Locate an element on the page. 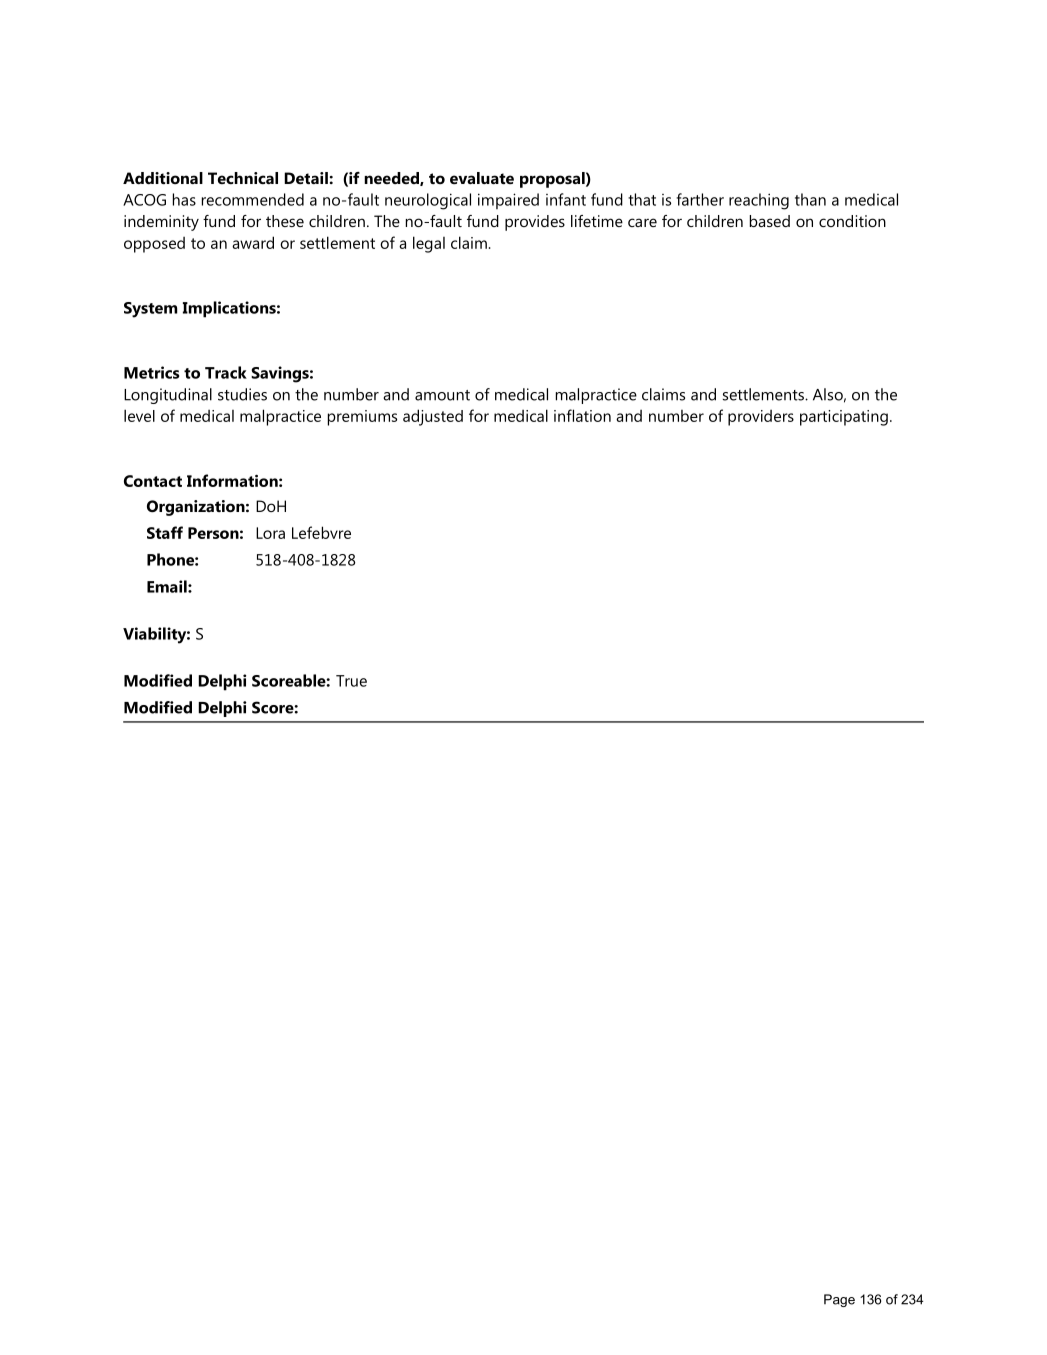 Image resolution: width=1047 pixels, height=1355 pixels. based is located at coordinates (770, 221).
